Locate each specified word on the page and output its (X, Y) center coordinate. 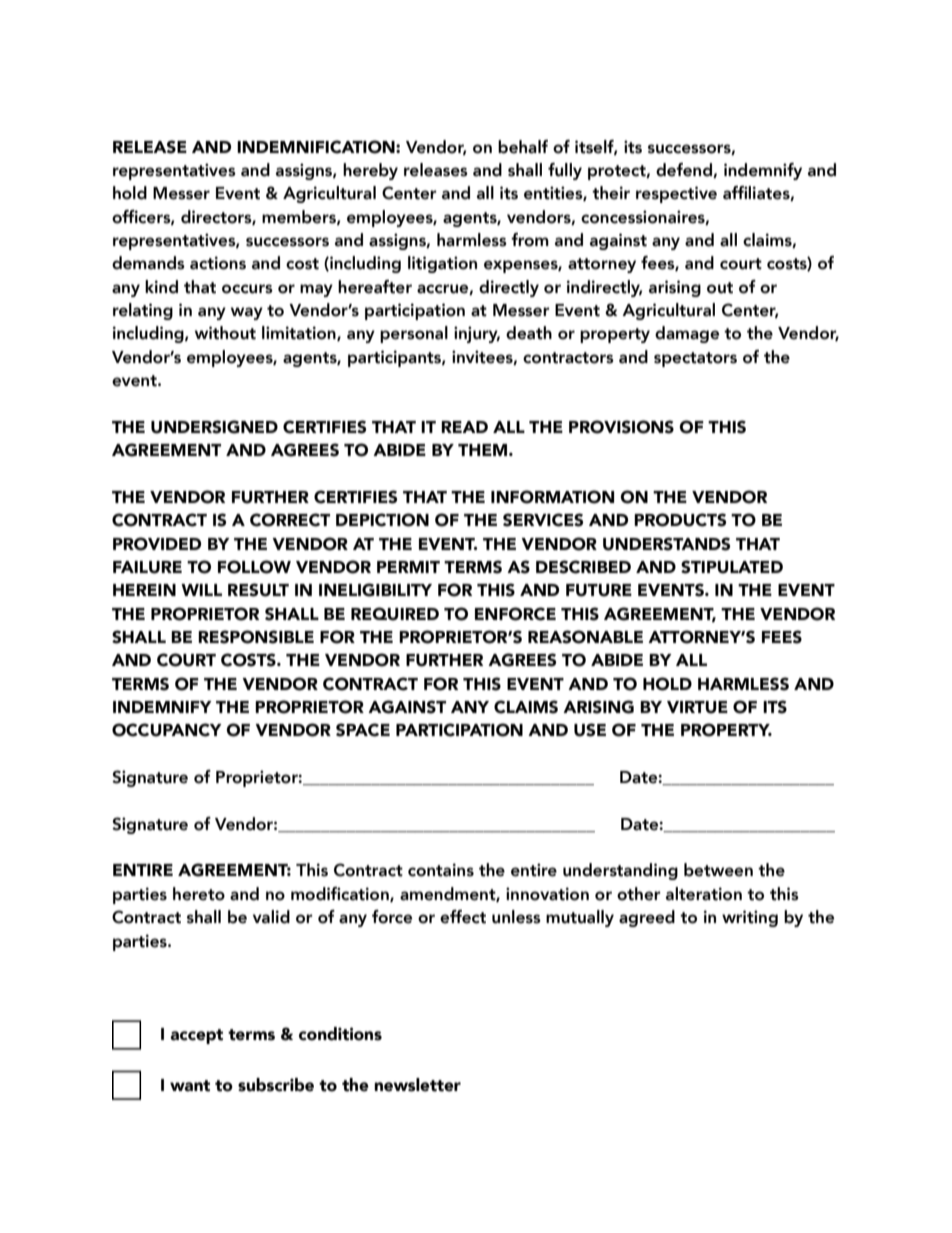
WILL (201, 590)
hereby (370, 171)
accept (196, 1036)
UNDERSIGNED (214, 427)
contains (441, 870)
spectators (695, 359)
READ (464, 427)
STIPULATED (732, 567)
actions (218, 263)
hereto (199, 894)
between (718, 870)
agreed (647, 918)
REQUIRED (395, 614)
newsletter (417, 1085)
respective (676, 194)
